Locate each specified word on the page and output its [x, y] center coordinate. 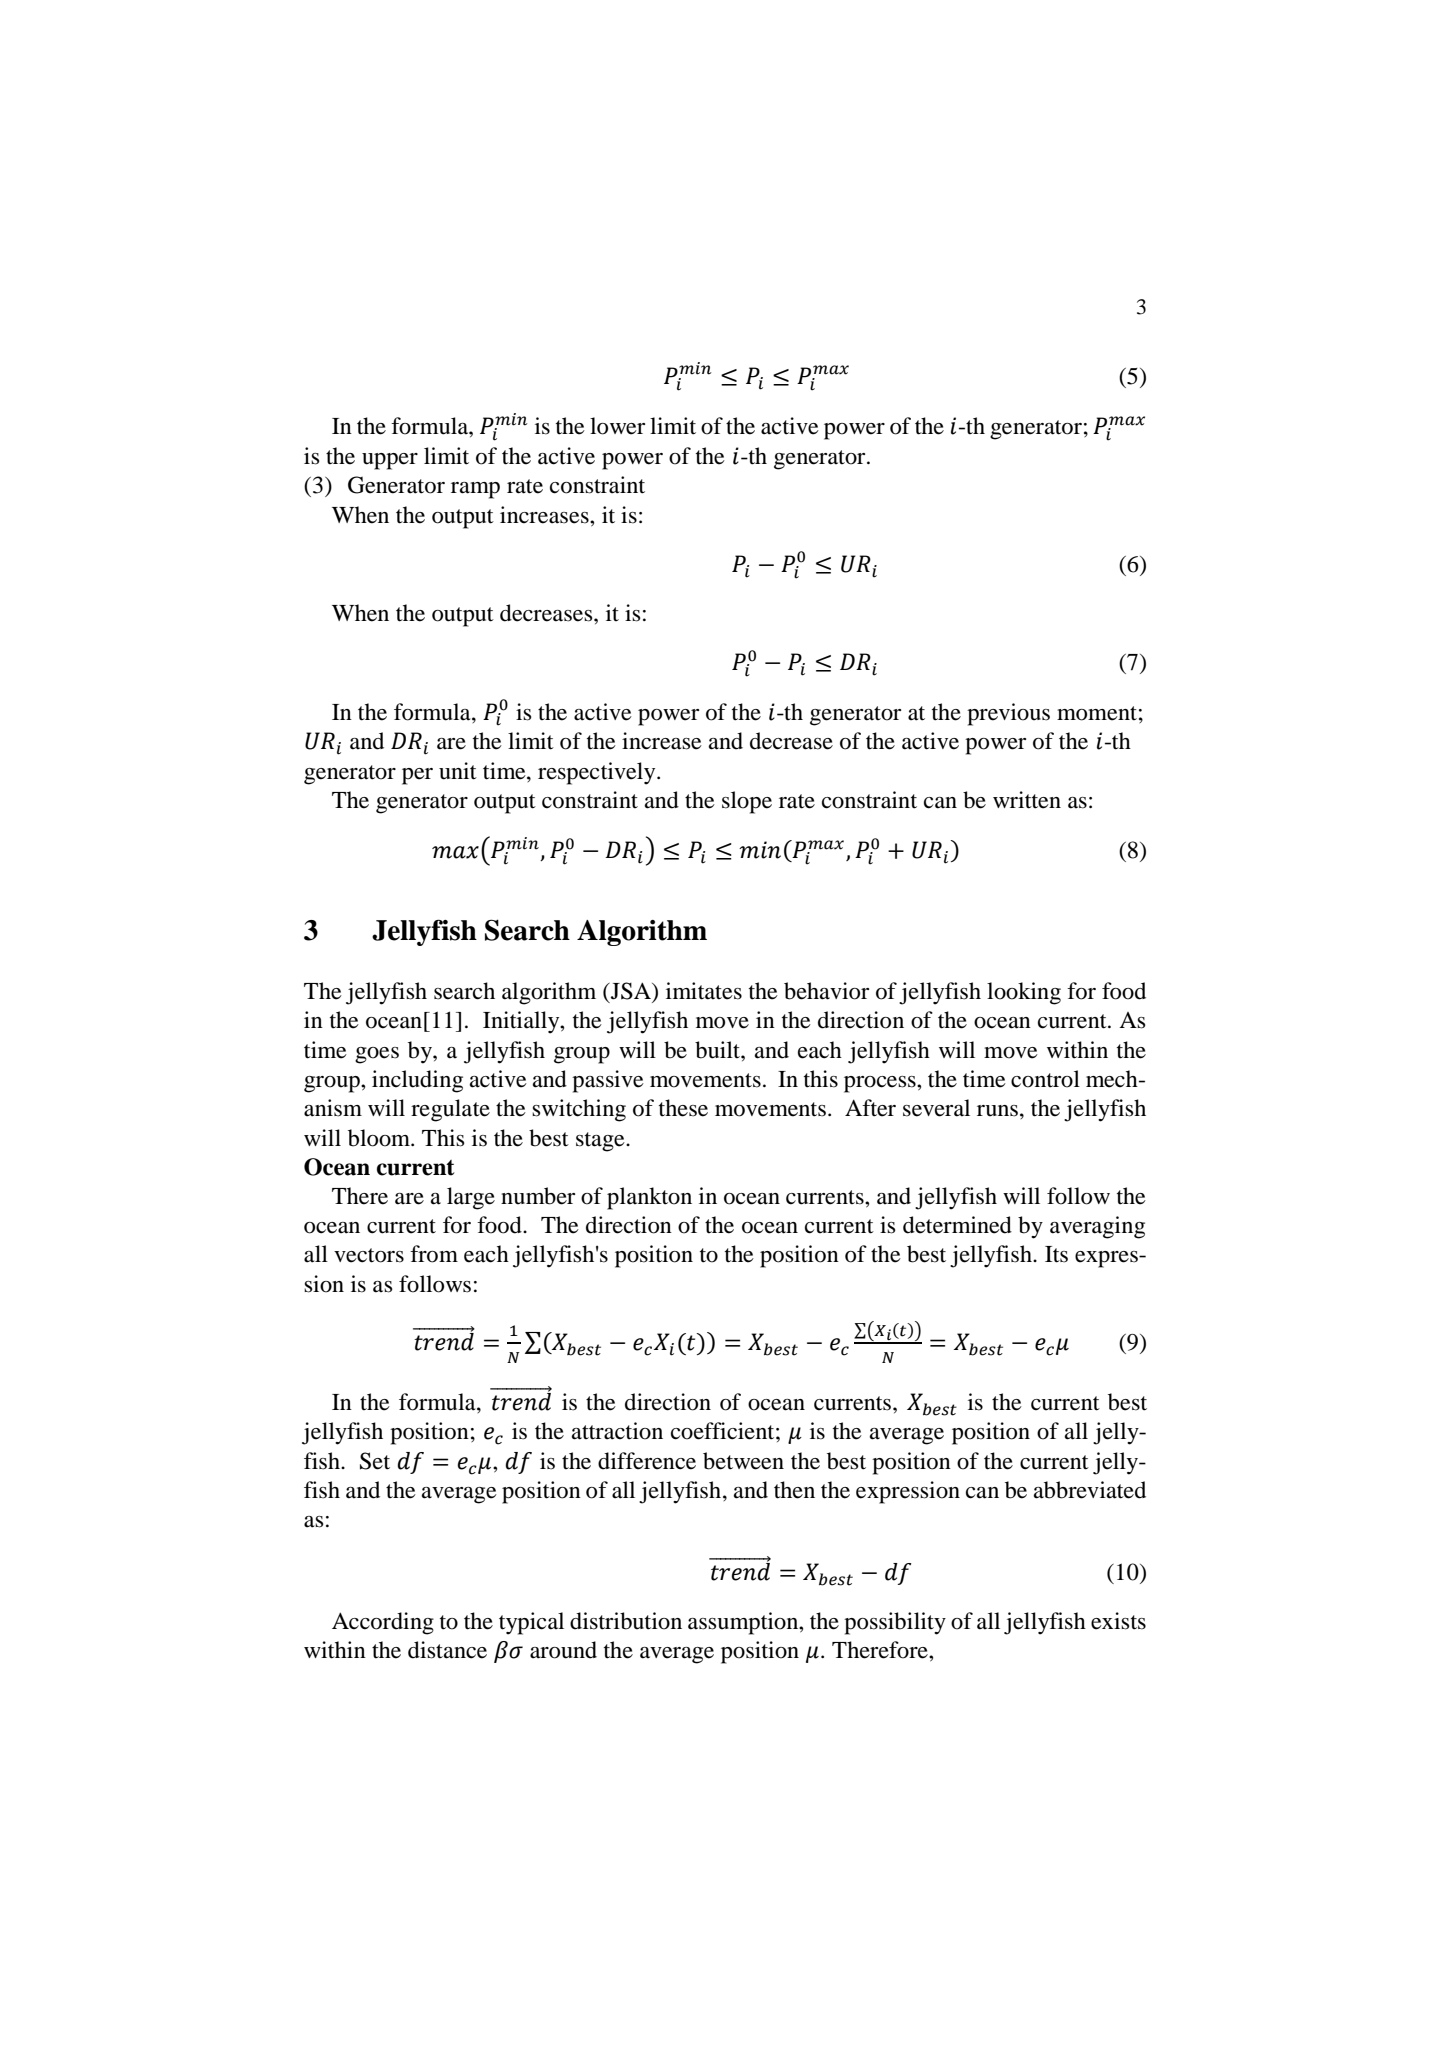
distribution [626, 1621]
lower [617, 426]
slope [747, 802]
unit [458, 771]
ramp [475, 490]
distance [447, 1650]
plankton [649, 1198]
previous [1008, 714]
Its [1056, 1254]
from [434, 1254]
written [1027, 800]
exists [1118, 1621]
